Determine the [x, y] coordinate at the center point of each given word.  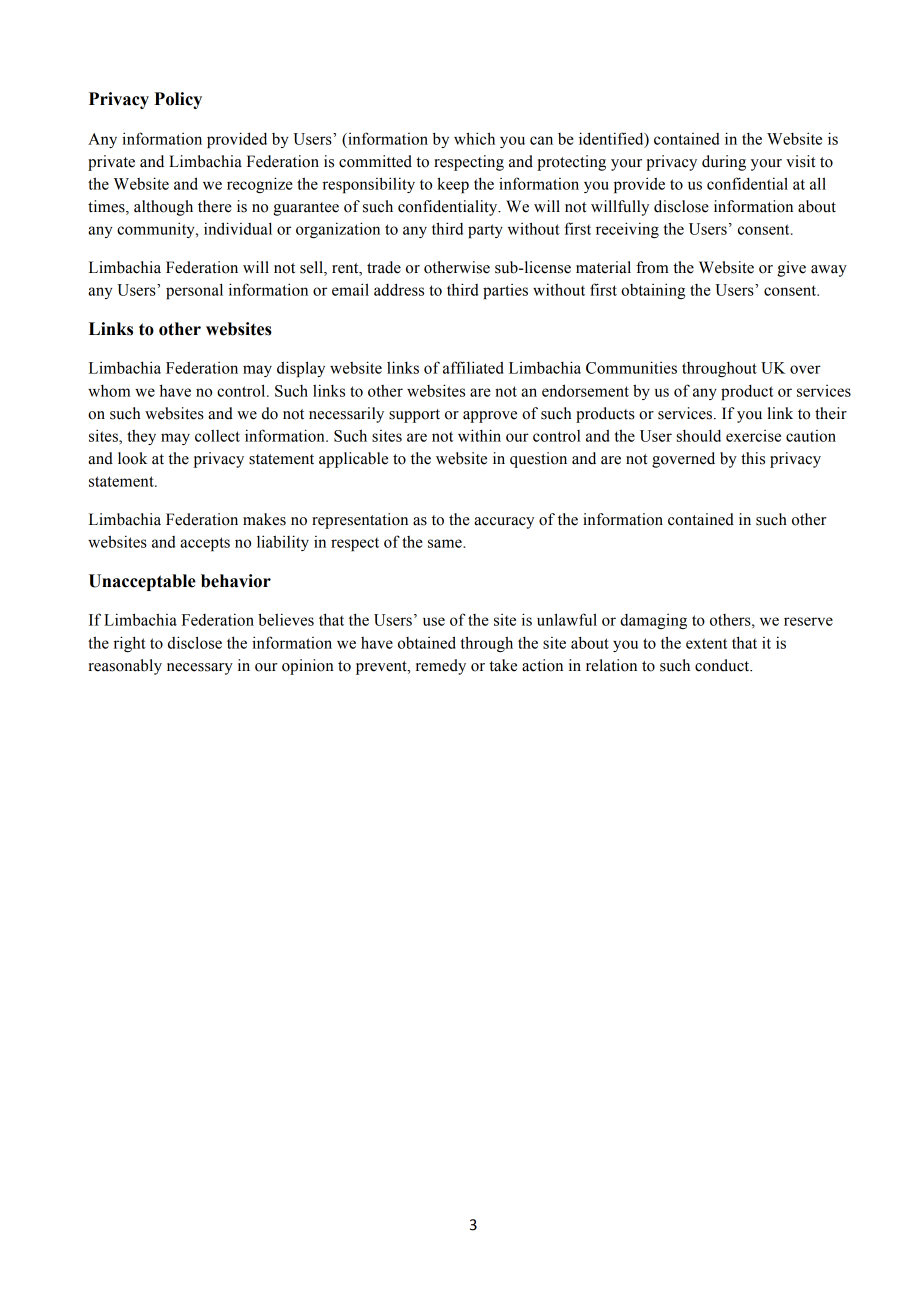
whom [109, 391]
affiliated [473, 367]
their [831, 413]
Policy [178, 100]
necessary [200, 669]
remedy [441, 667]
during [724, 163]
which [474, 138]
